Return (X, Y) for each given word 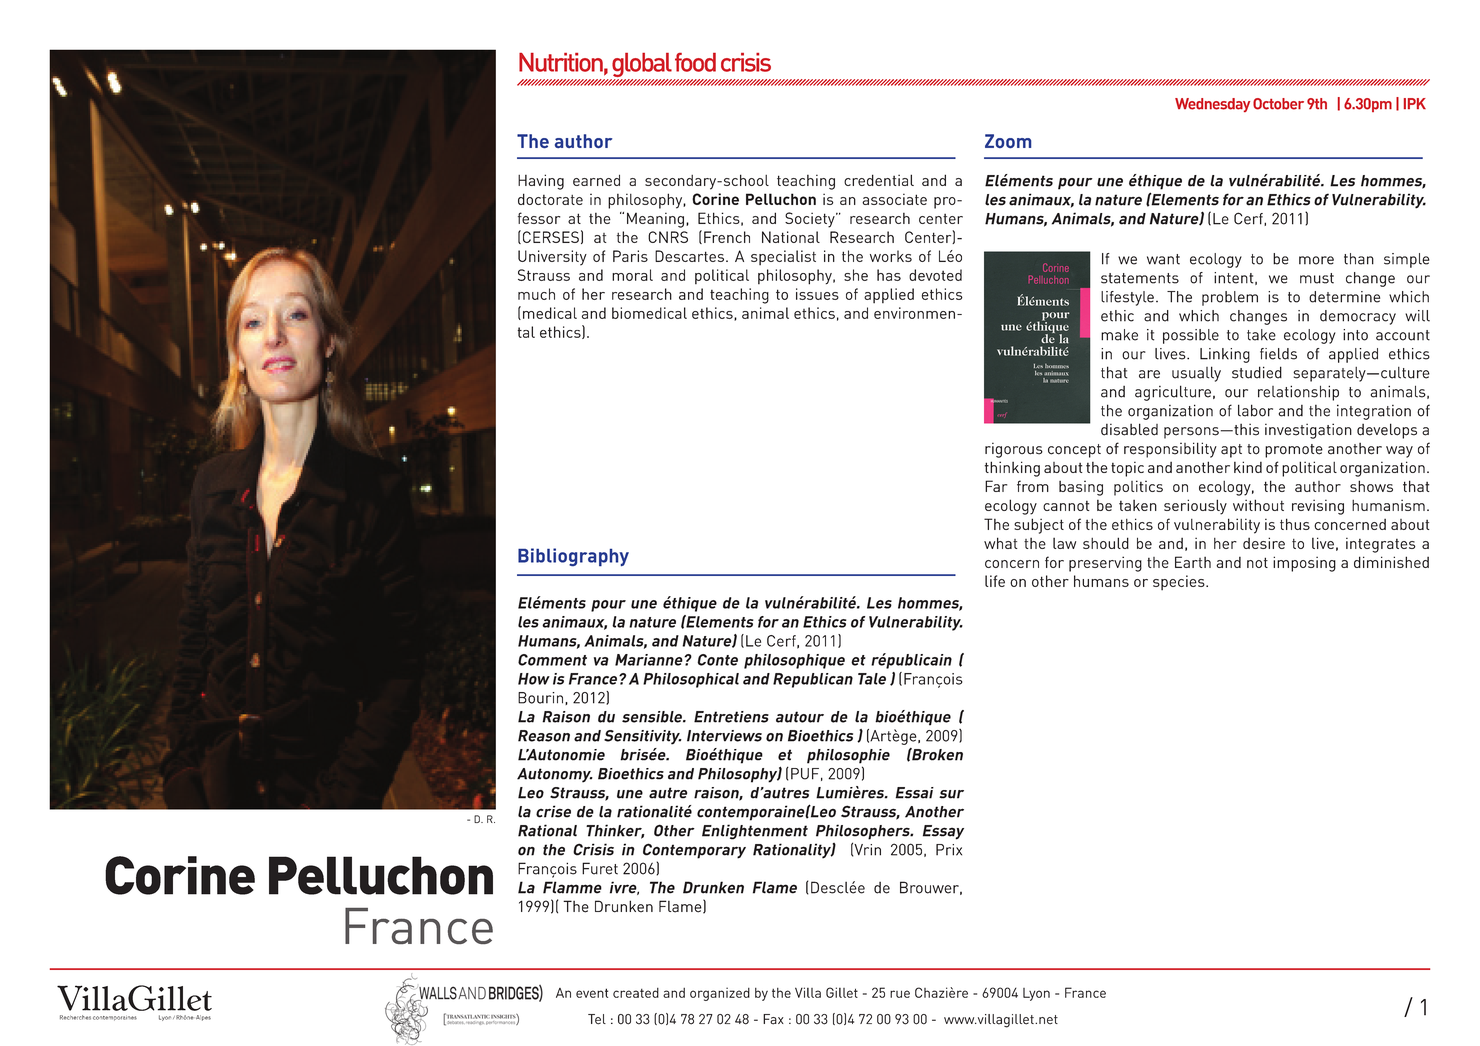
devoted (935, 275)
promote (1294, 451)
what (1000, 543)
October (1278, 104)
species (1180, 582)
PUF (805, 774)
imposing (1304, 564)
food (695, 62)
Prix (949, 850)
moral (632, 275)
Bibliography (573, 557)
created (636, 993)
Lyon (1036, 994)
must (1317, 278)
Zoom (1008, 141)
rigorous (1014, 450)
